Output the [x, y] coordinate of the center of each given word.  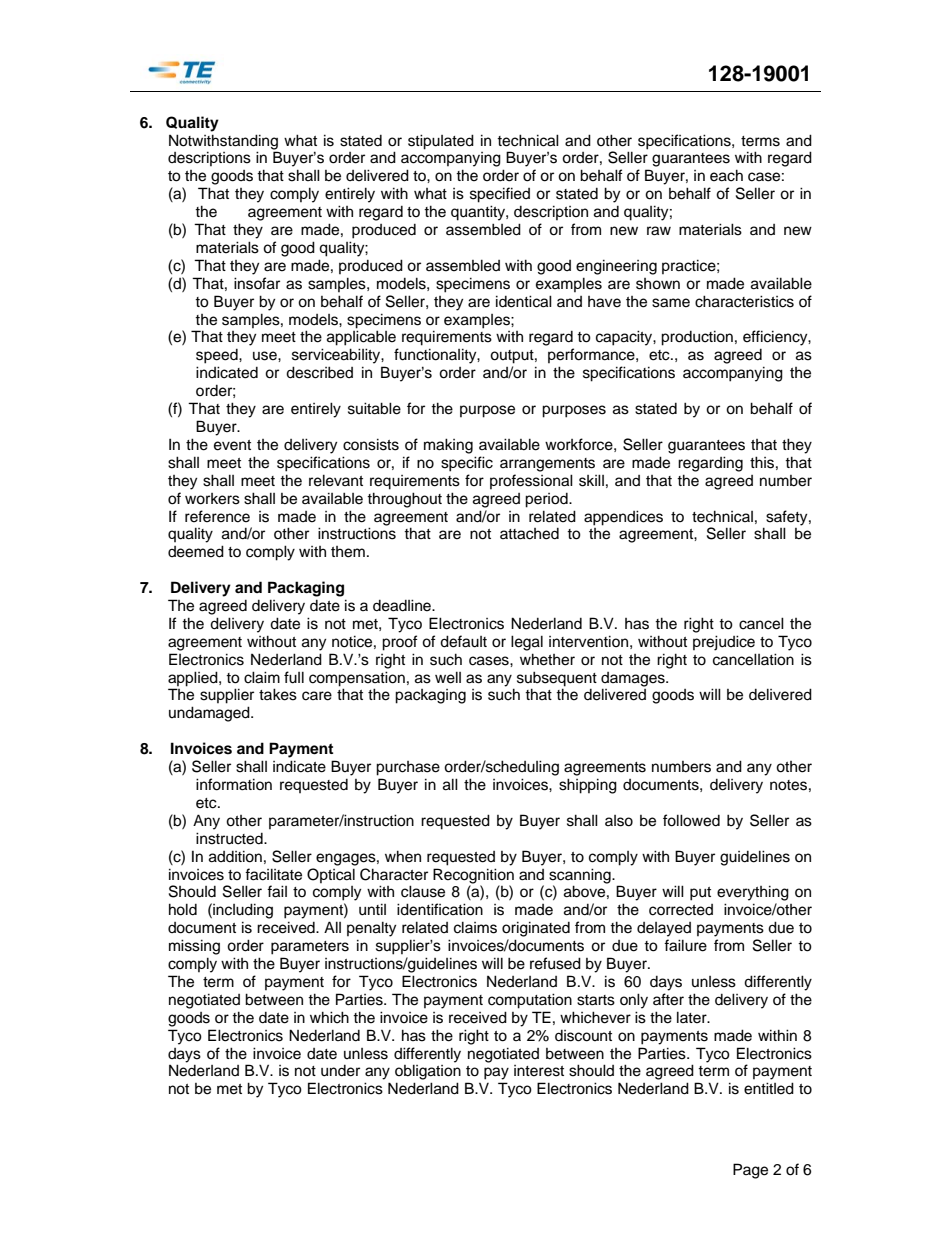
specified [500, 195]
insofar [257, 283]
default [463, 641]
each [726, 175]
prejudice [724, 643]
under [340, 1071]
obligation [428, 1072]
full [294, 677]
